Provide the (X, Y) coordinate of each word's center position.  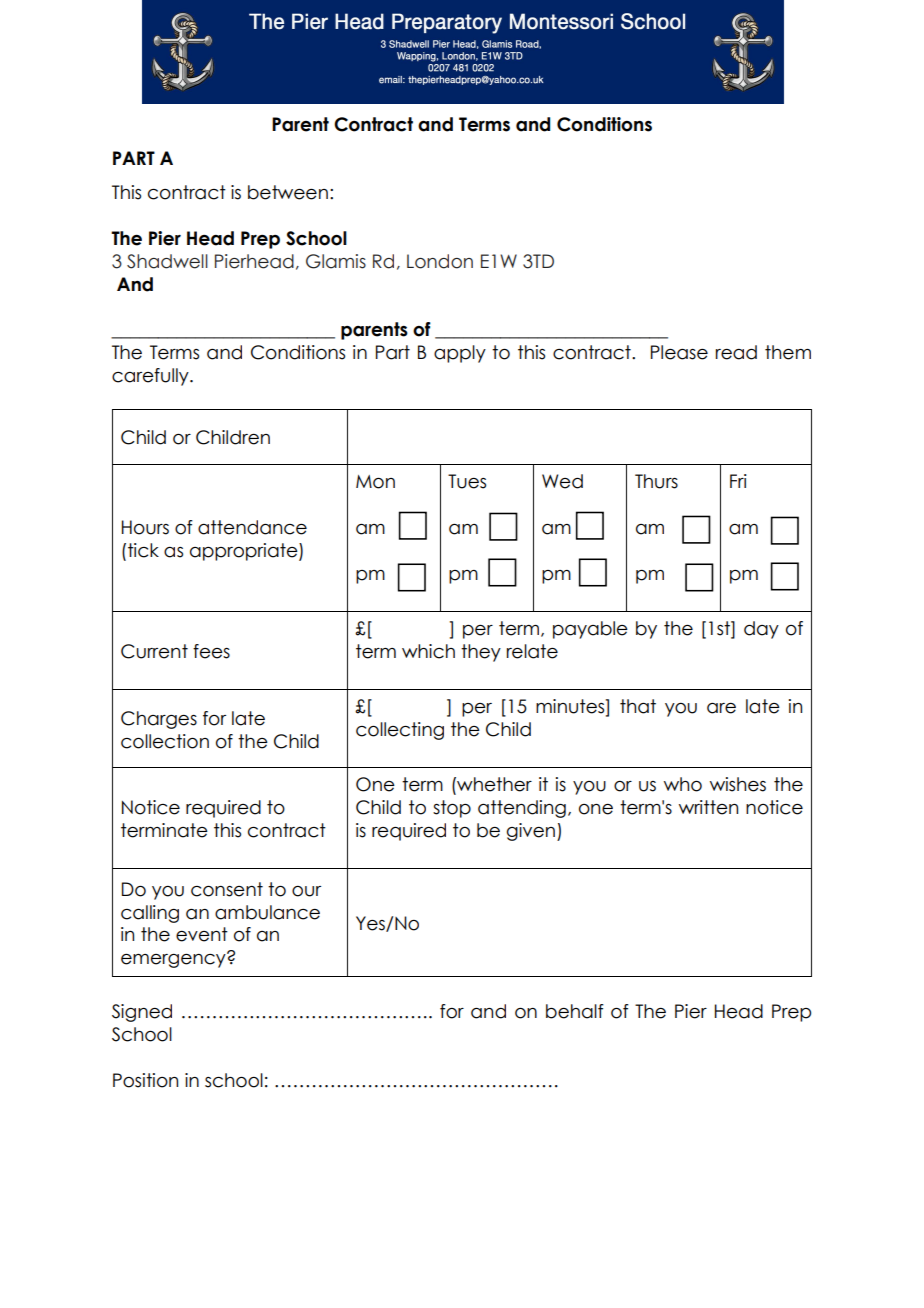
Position (145, 1080)
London (440, 261)
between (288, 192)
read (736, 352)
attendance (252, 527)
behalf (575, 1011)
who (683, 784)
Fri (738, 481)
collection (165, 741)
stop (452, 809)
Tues (467, 481)
